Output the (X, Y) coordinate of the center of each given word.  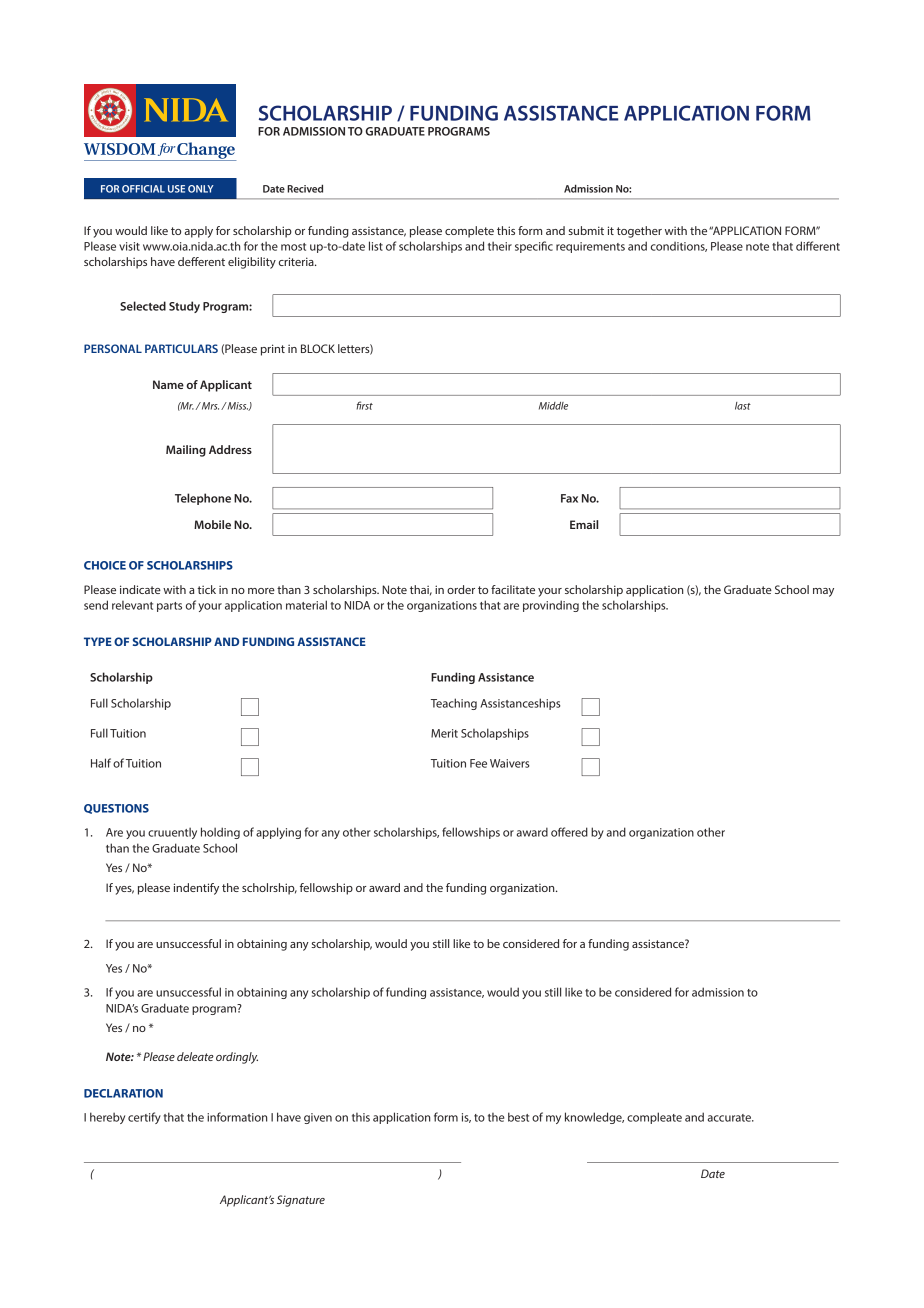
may (823, 592)
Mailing (186, 451)
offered (569, 832)
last (743, 406)
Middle (553, 406)
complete (469, 232)
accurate (731, 1118)
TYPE (98, 641)
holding (220, 833)
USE (176, 189)
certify (144, 1118)
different (818, 246)
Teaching (454, 704)
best (518, 1117)
